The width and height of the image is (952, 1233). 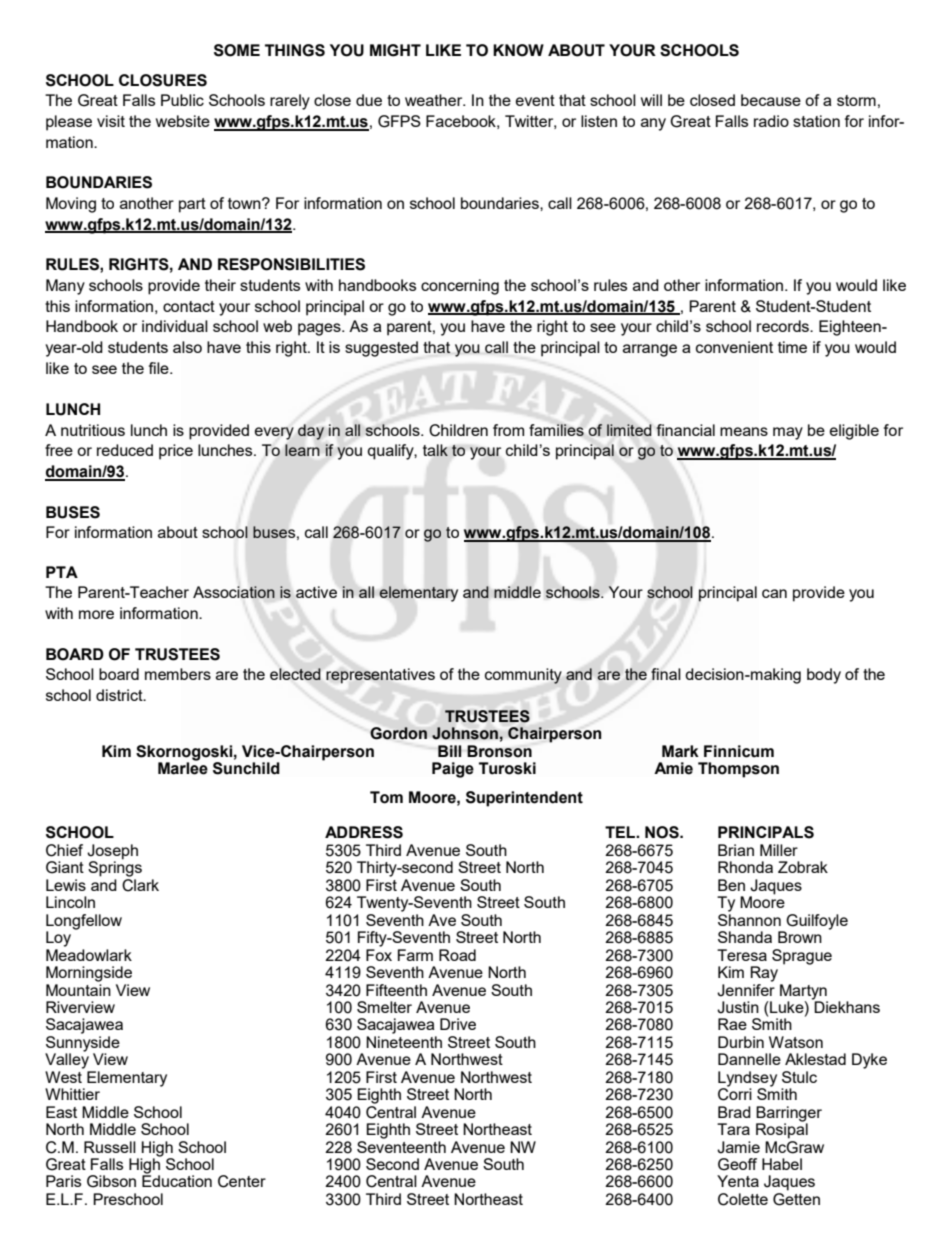 I want to click on Education, so click(x=177, y=1180).
